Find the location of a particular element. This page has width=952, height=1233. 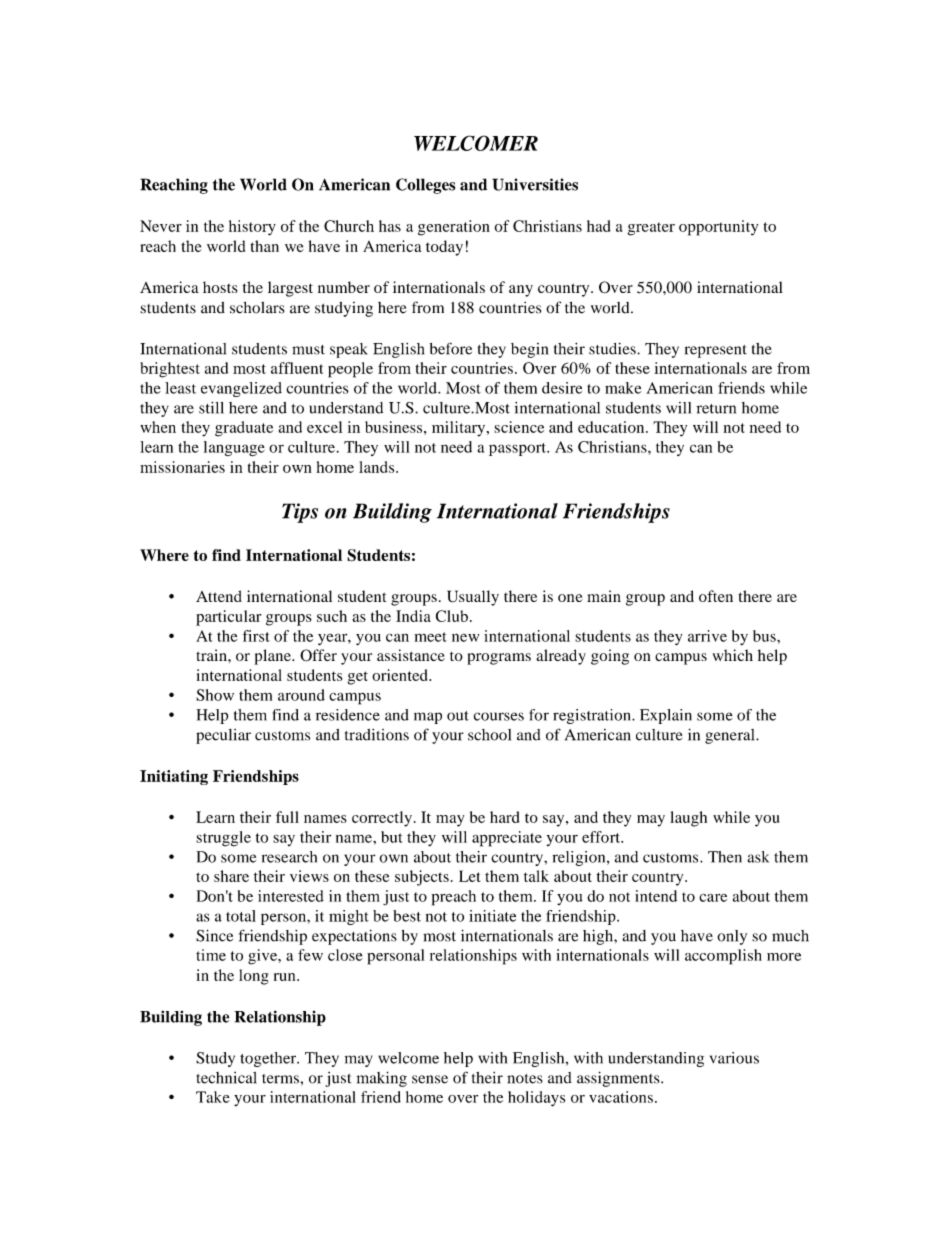

technical is located at coordinates (227, 1078).
